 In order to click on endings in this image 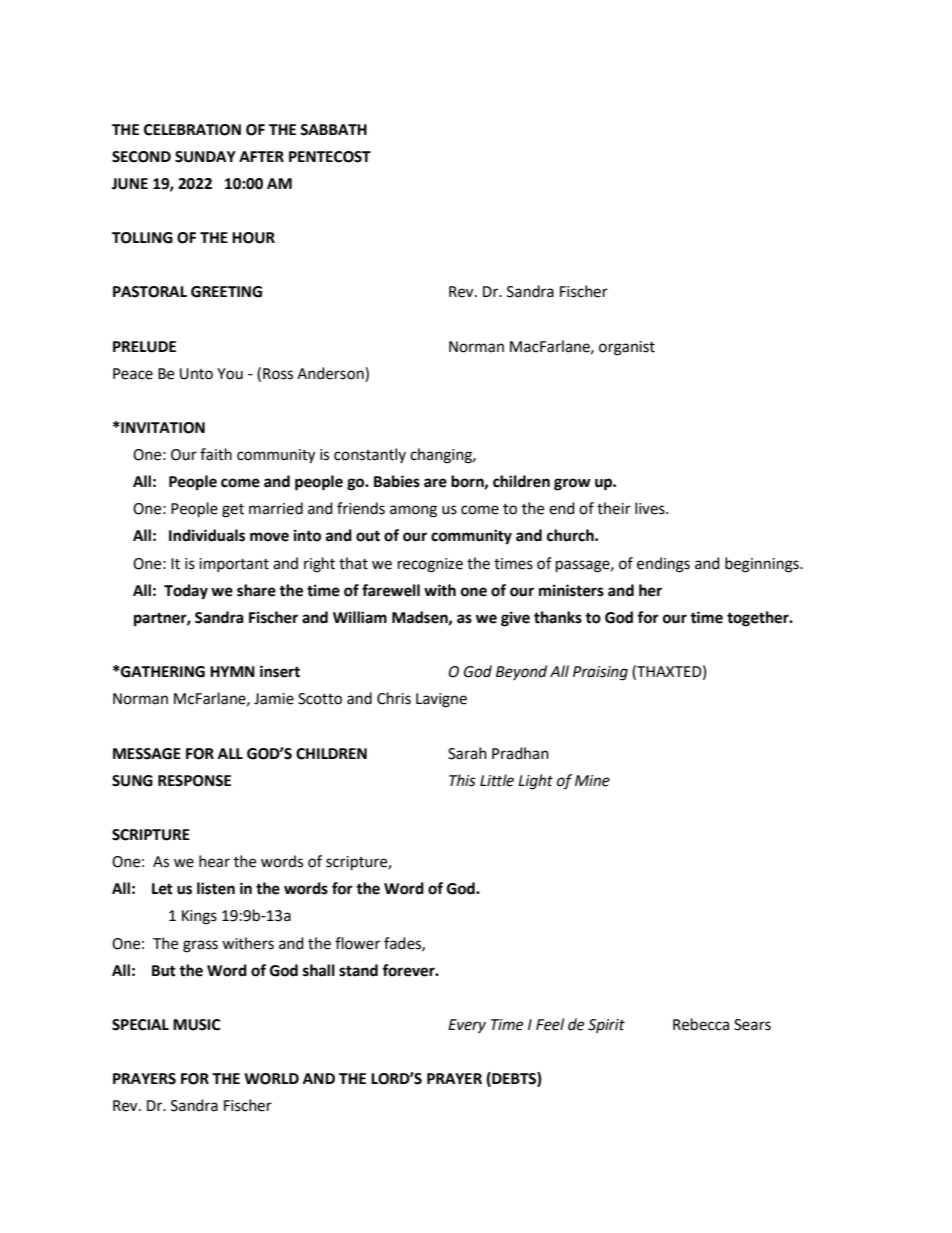, I will do `click(663, 565)`.
